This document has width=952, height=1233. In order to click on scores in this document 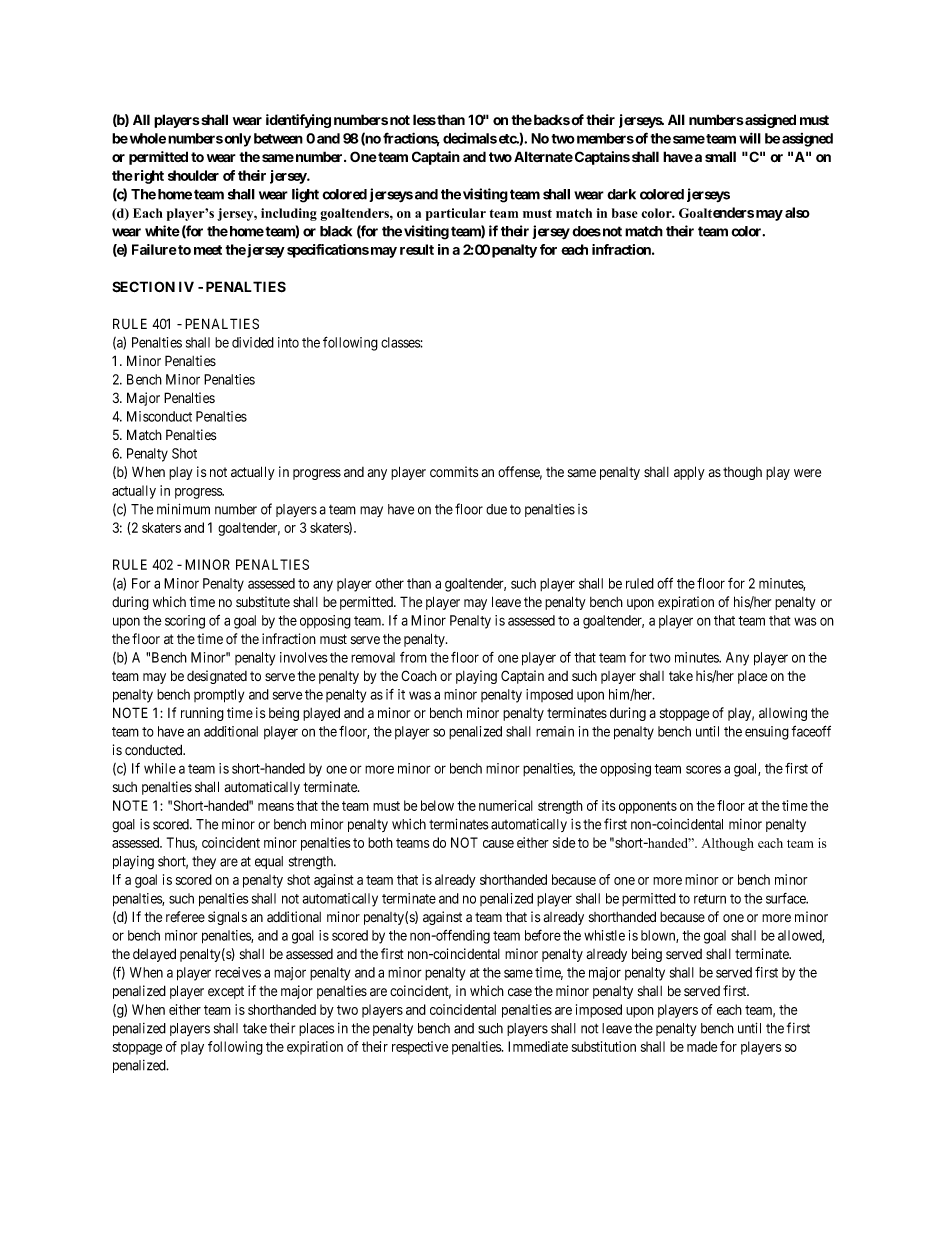, I will do `click(703, 769)`.
